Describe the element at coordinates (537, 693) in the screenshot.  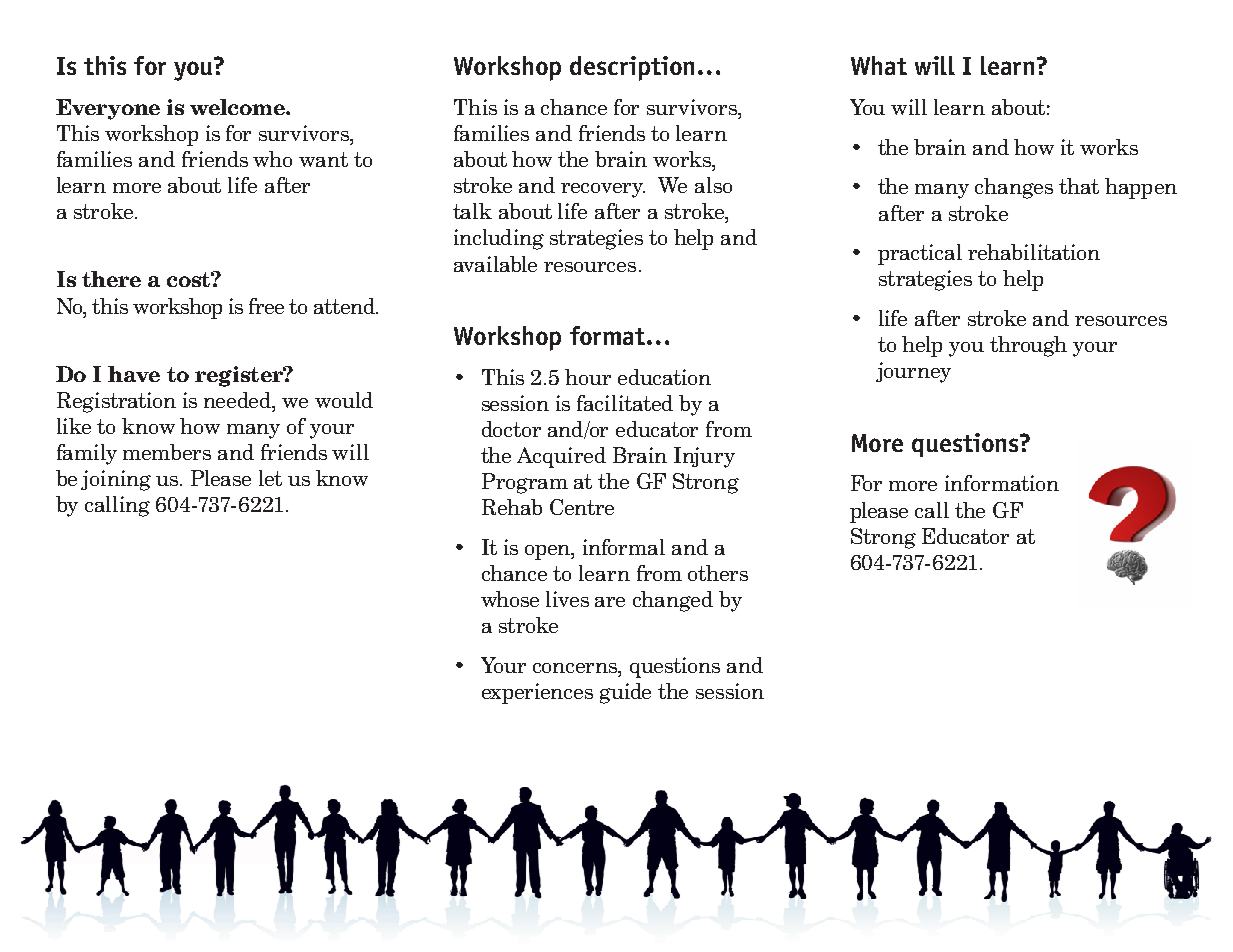
I see `experiences` at that location.
